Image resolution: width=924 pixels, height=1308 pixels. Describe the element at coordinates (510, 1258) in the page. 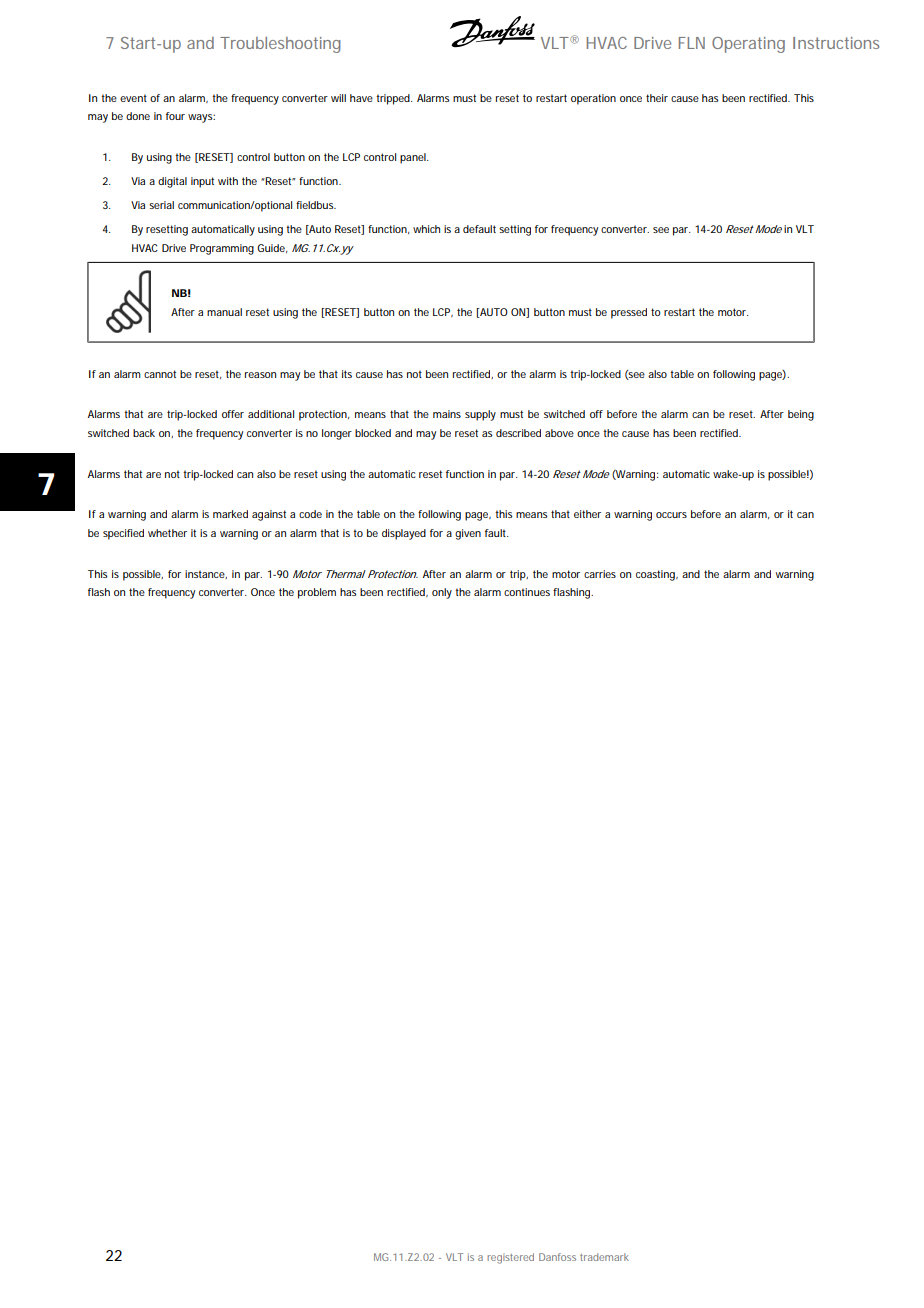

I see `registered` at that location.
